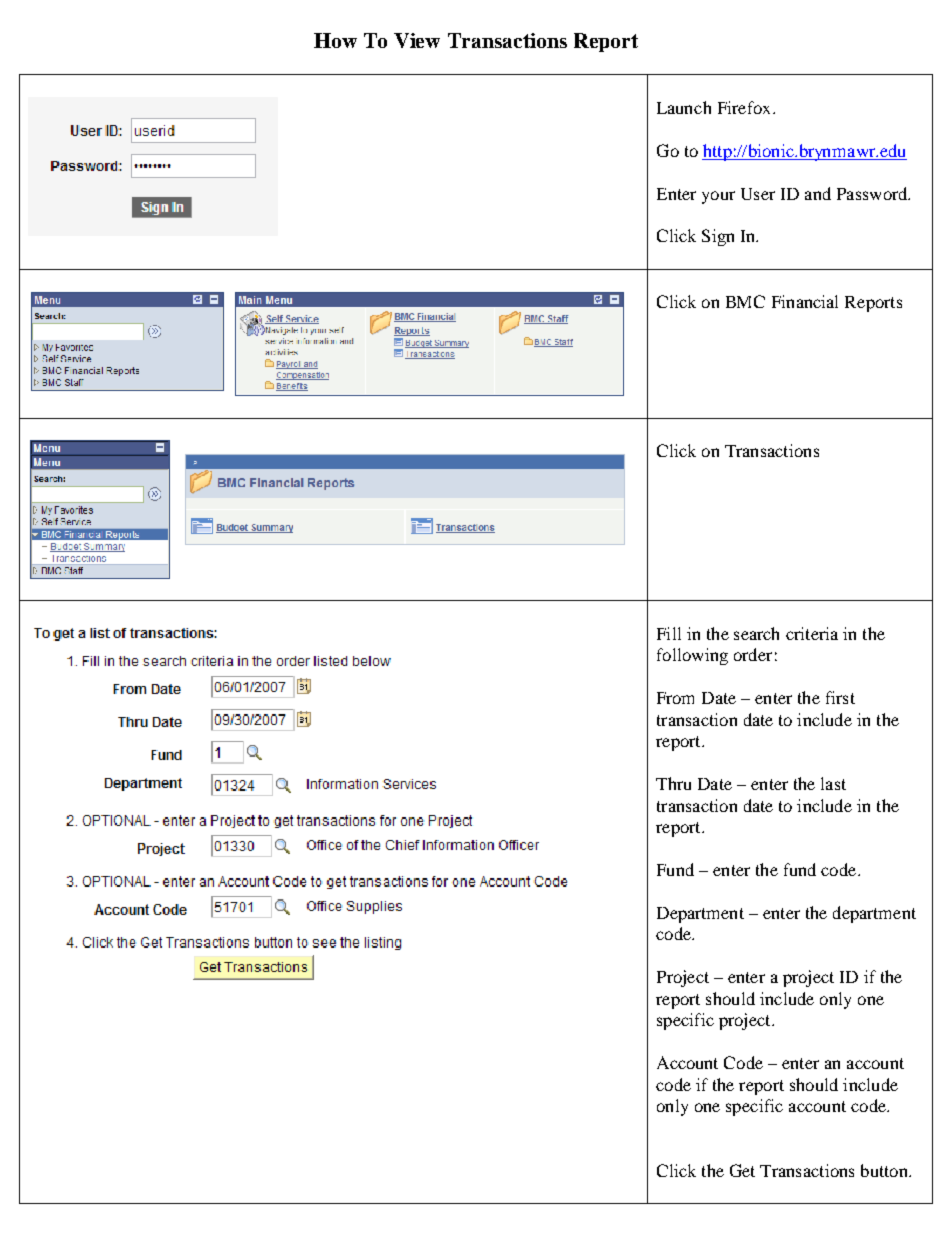 The width and height of the document is (952, 1233). What do you see at coordinates (684, 107) in the document?
I see `Launch` at bounding box center [684, 107].
